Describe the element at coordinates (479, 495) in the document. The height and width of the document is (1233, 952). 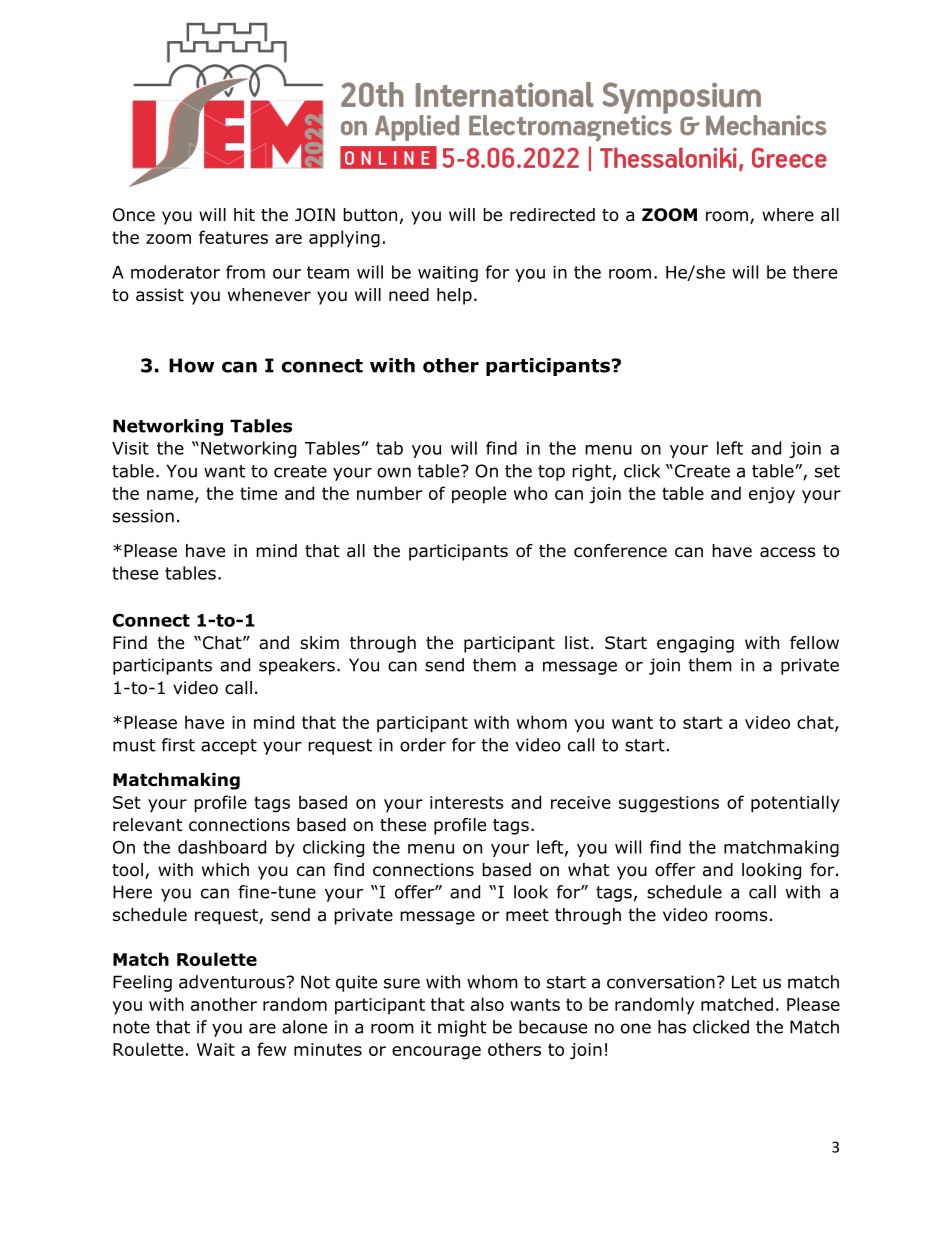
I see `people` at that location.
